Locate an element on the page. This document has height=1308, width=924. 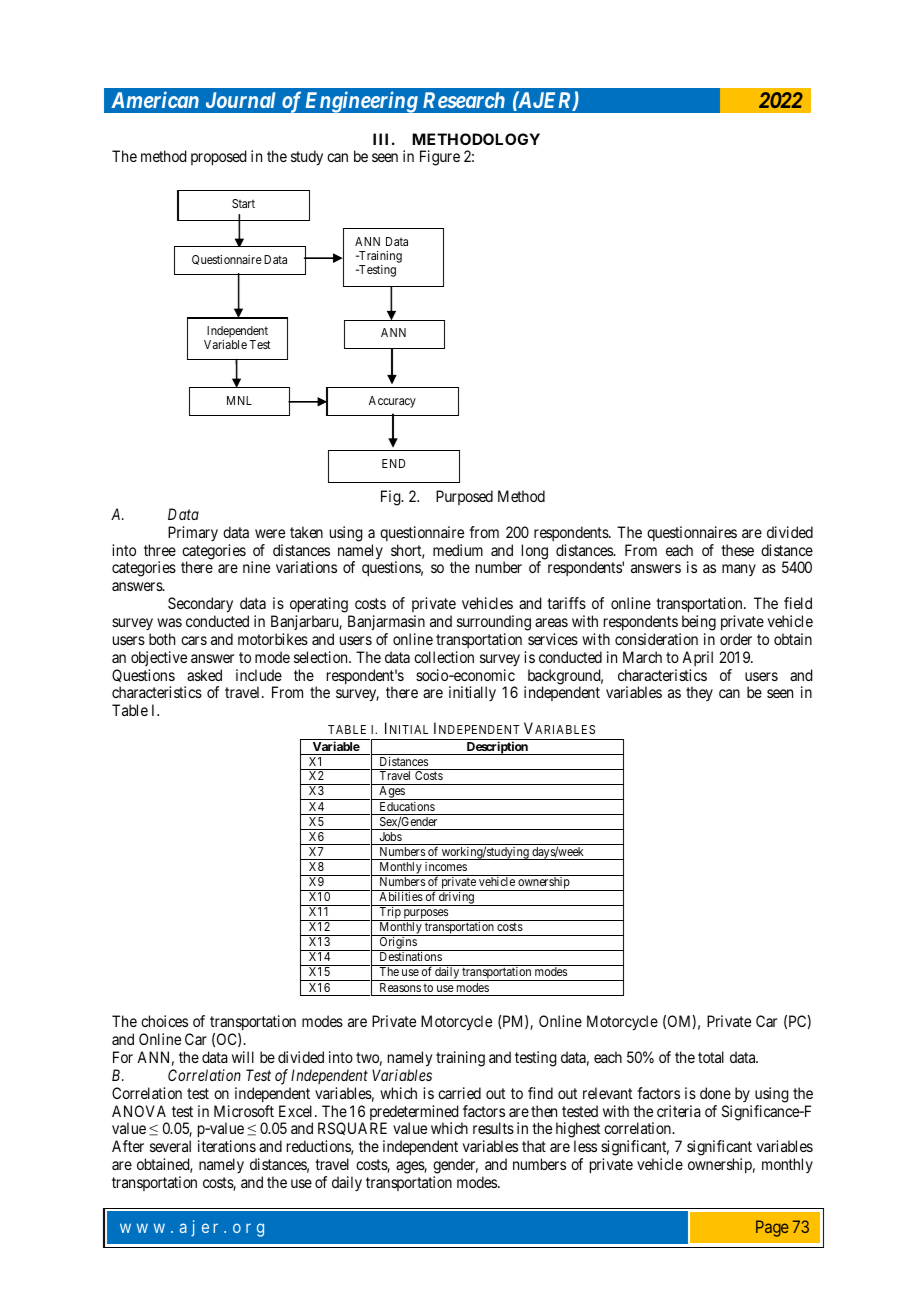
proposed is located at coordinates (218, 158).
